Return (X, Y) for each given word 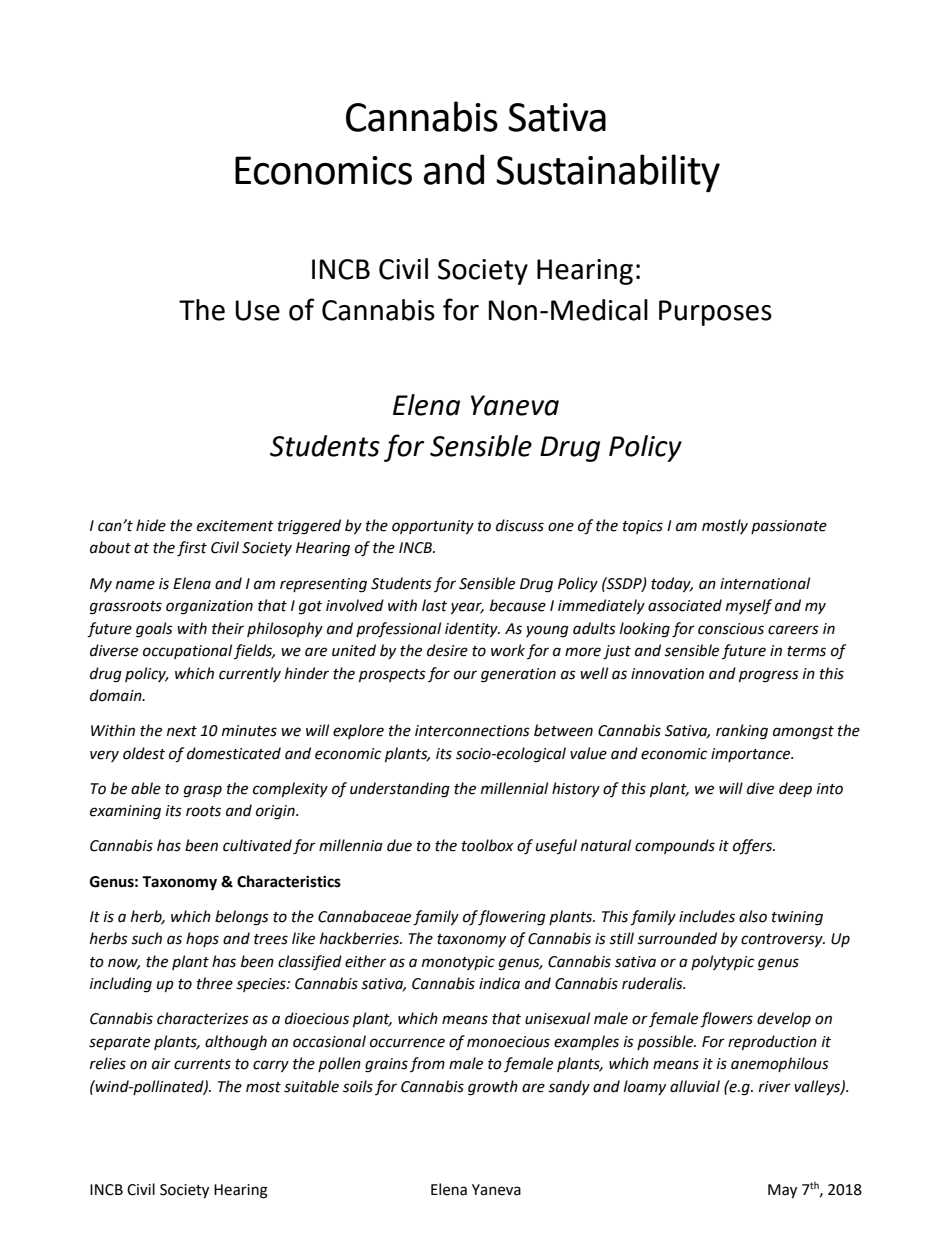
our (465, 675)
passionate (789, 527)
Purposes (715, 313)
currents (202, 1064)
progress (769, 676)
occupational (187, 651)
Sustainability (608, 173)
